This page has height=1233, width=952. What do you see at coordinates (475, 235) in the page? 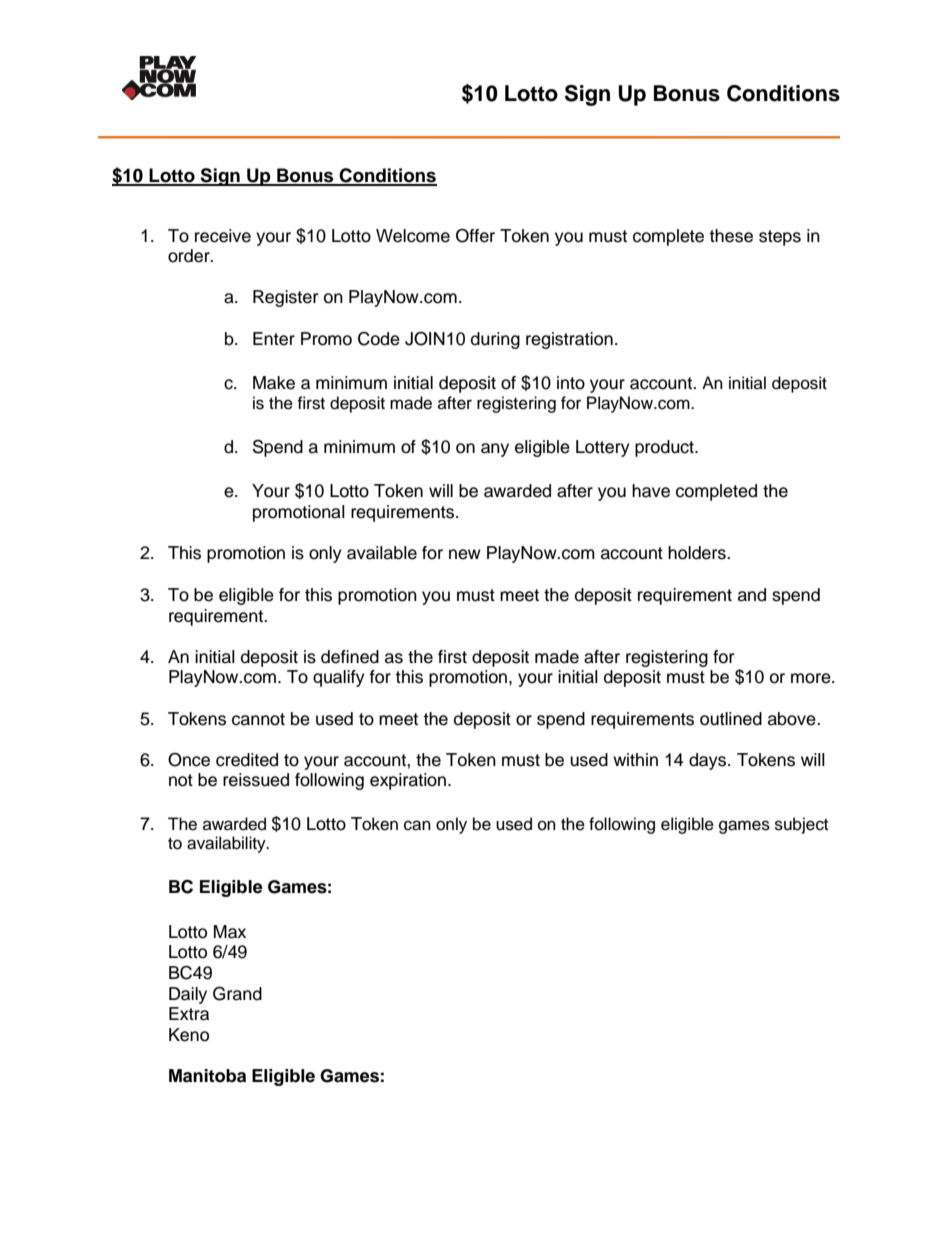
I see `Offer` at bounding box center [475, 235].
